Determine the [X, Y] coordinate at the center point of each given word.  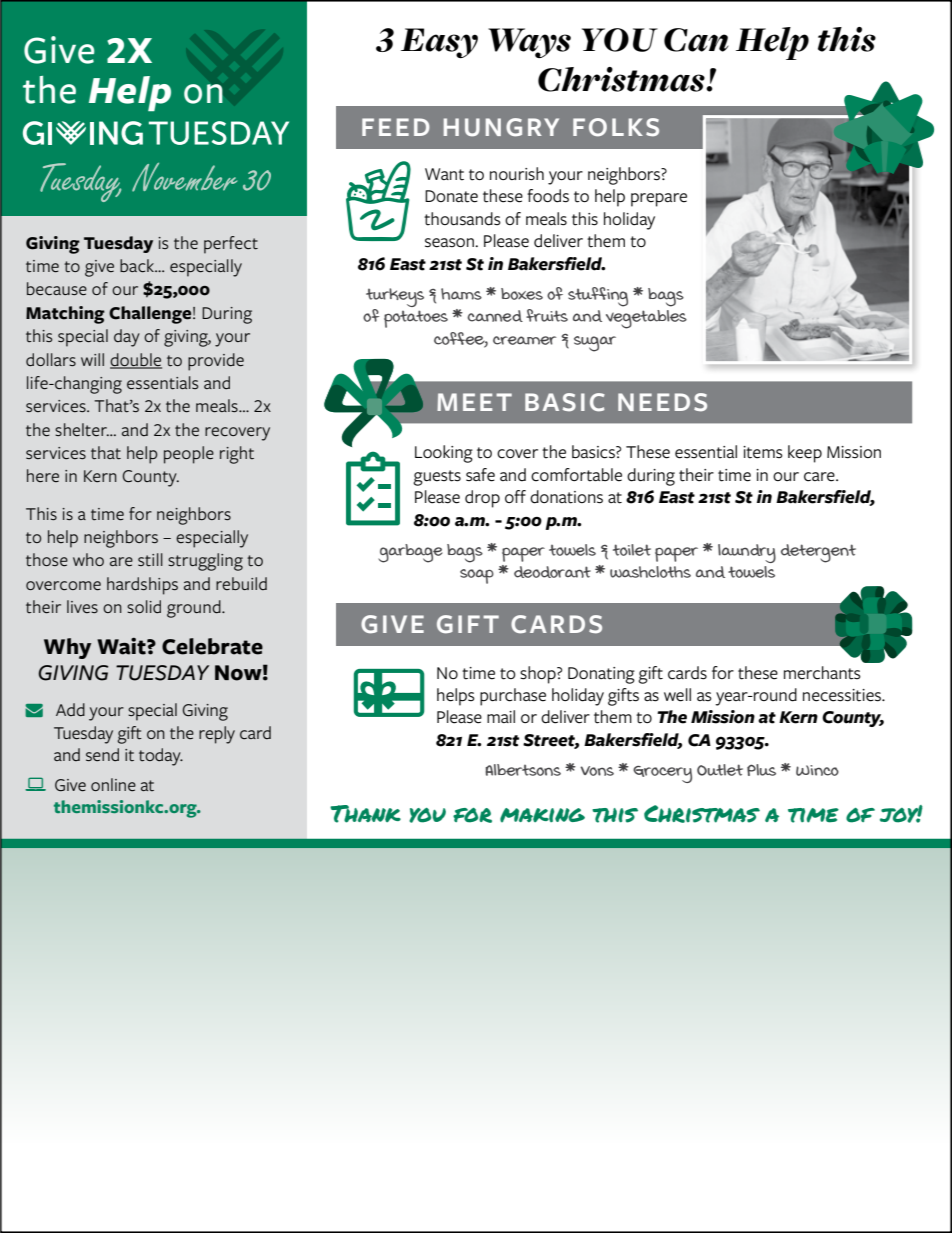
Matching [65, 315]
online [113, 784]
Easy [439, 43]
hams [461, 294]
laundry [747, 553]
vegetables [646, 319]
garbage [410, 553]
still [150, 560]
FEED [396, 127]
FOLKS [616, 127]
